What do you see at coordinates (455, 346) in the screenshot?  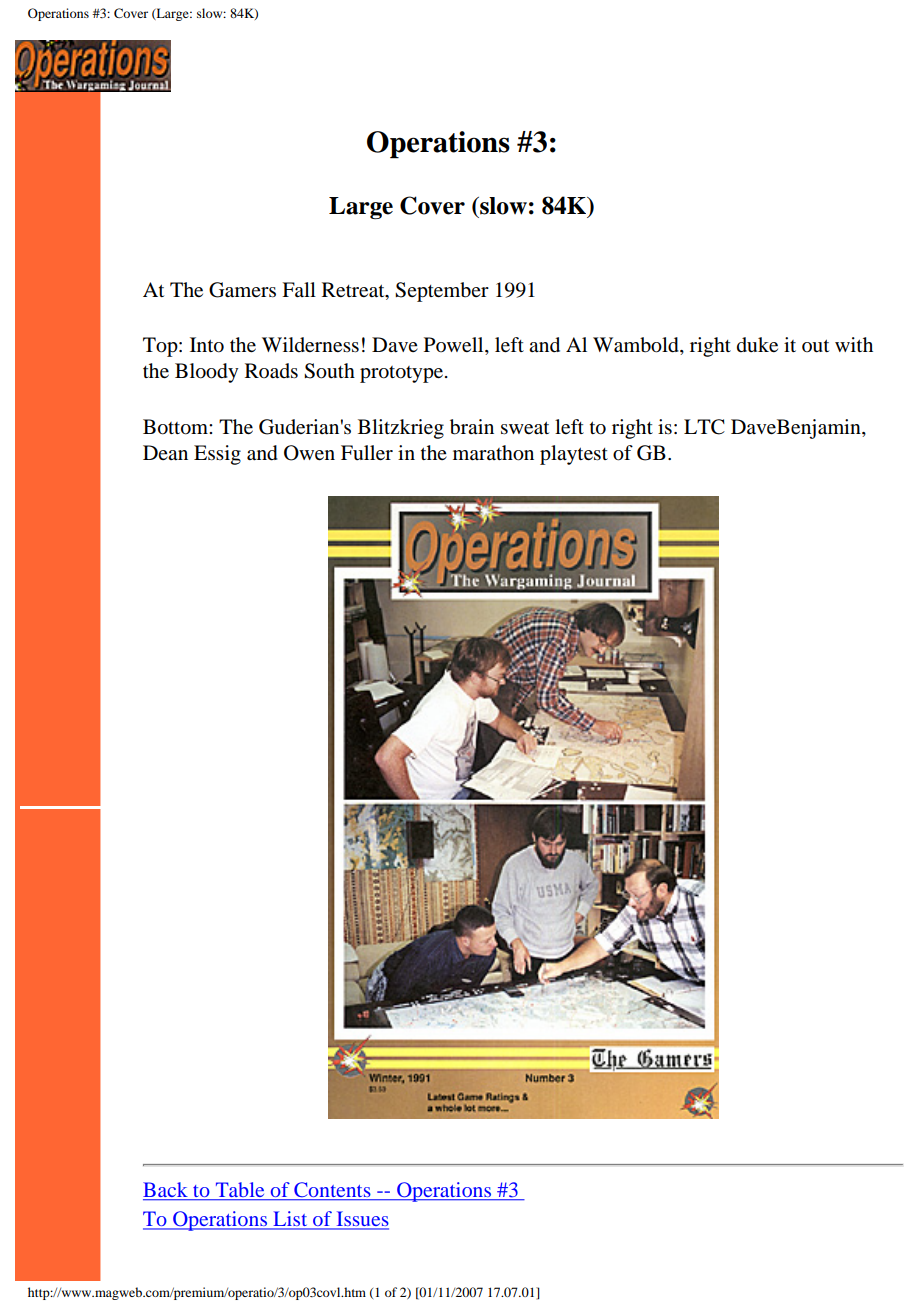 I see `Powell` at bounding box center [455, 346].
